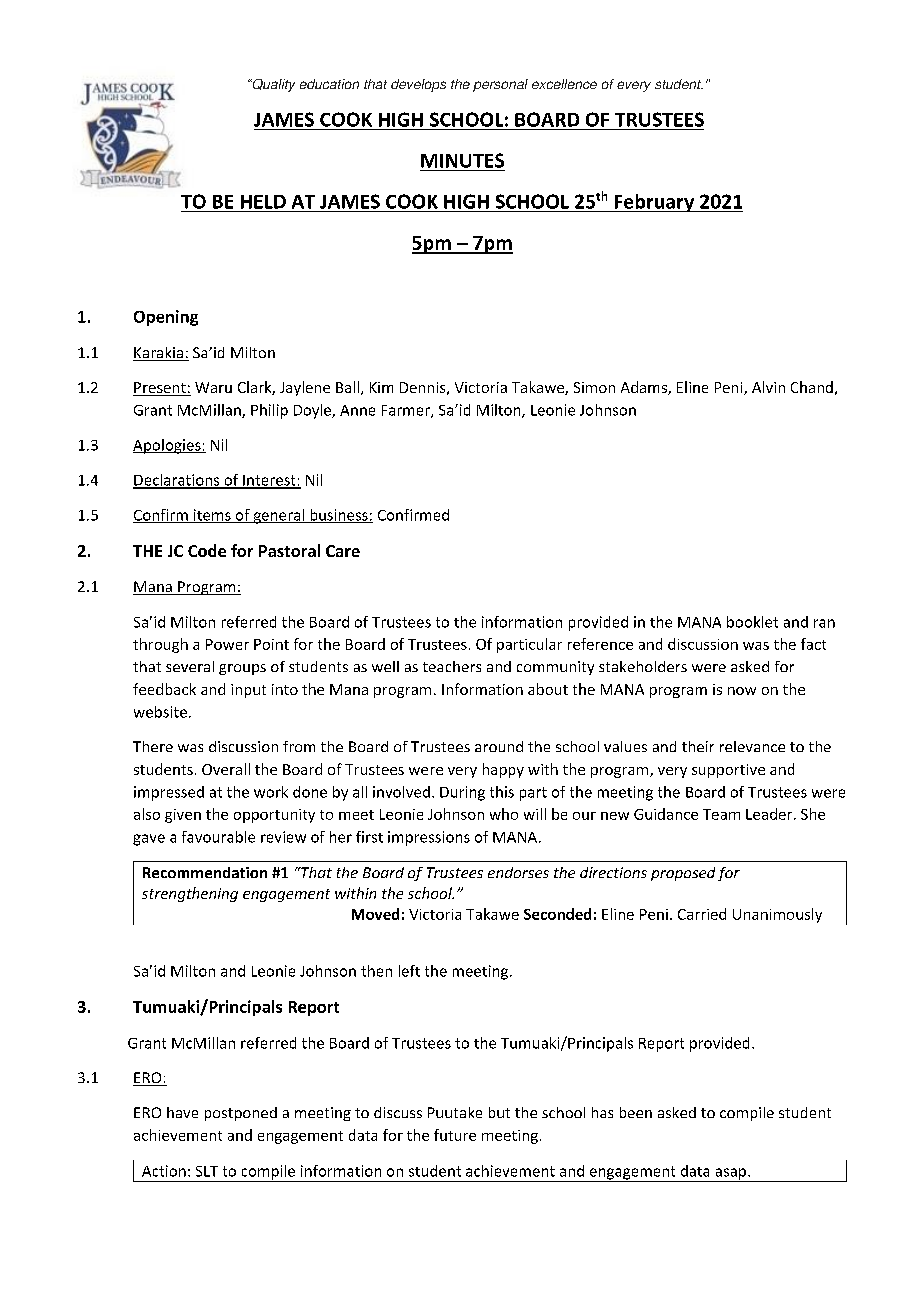 The height and width of the image is (1308, 924). What do you see at coordinates (752, 622) in the image?
I see `booklet` at bounding box center [752, 622].
